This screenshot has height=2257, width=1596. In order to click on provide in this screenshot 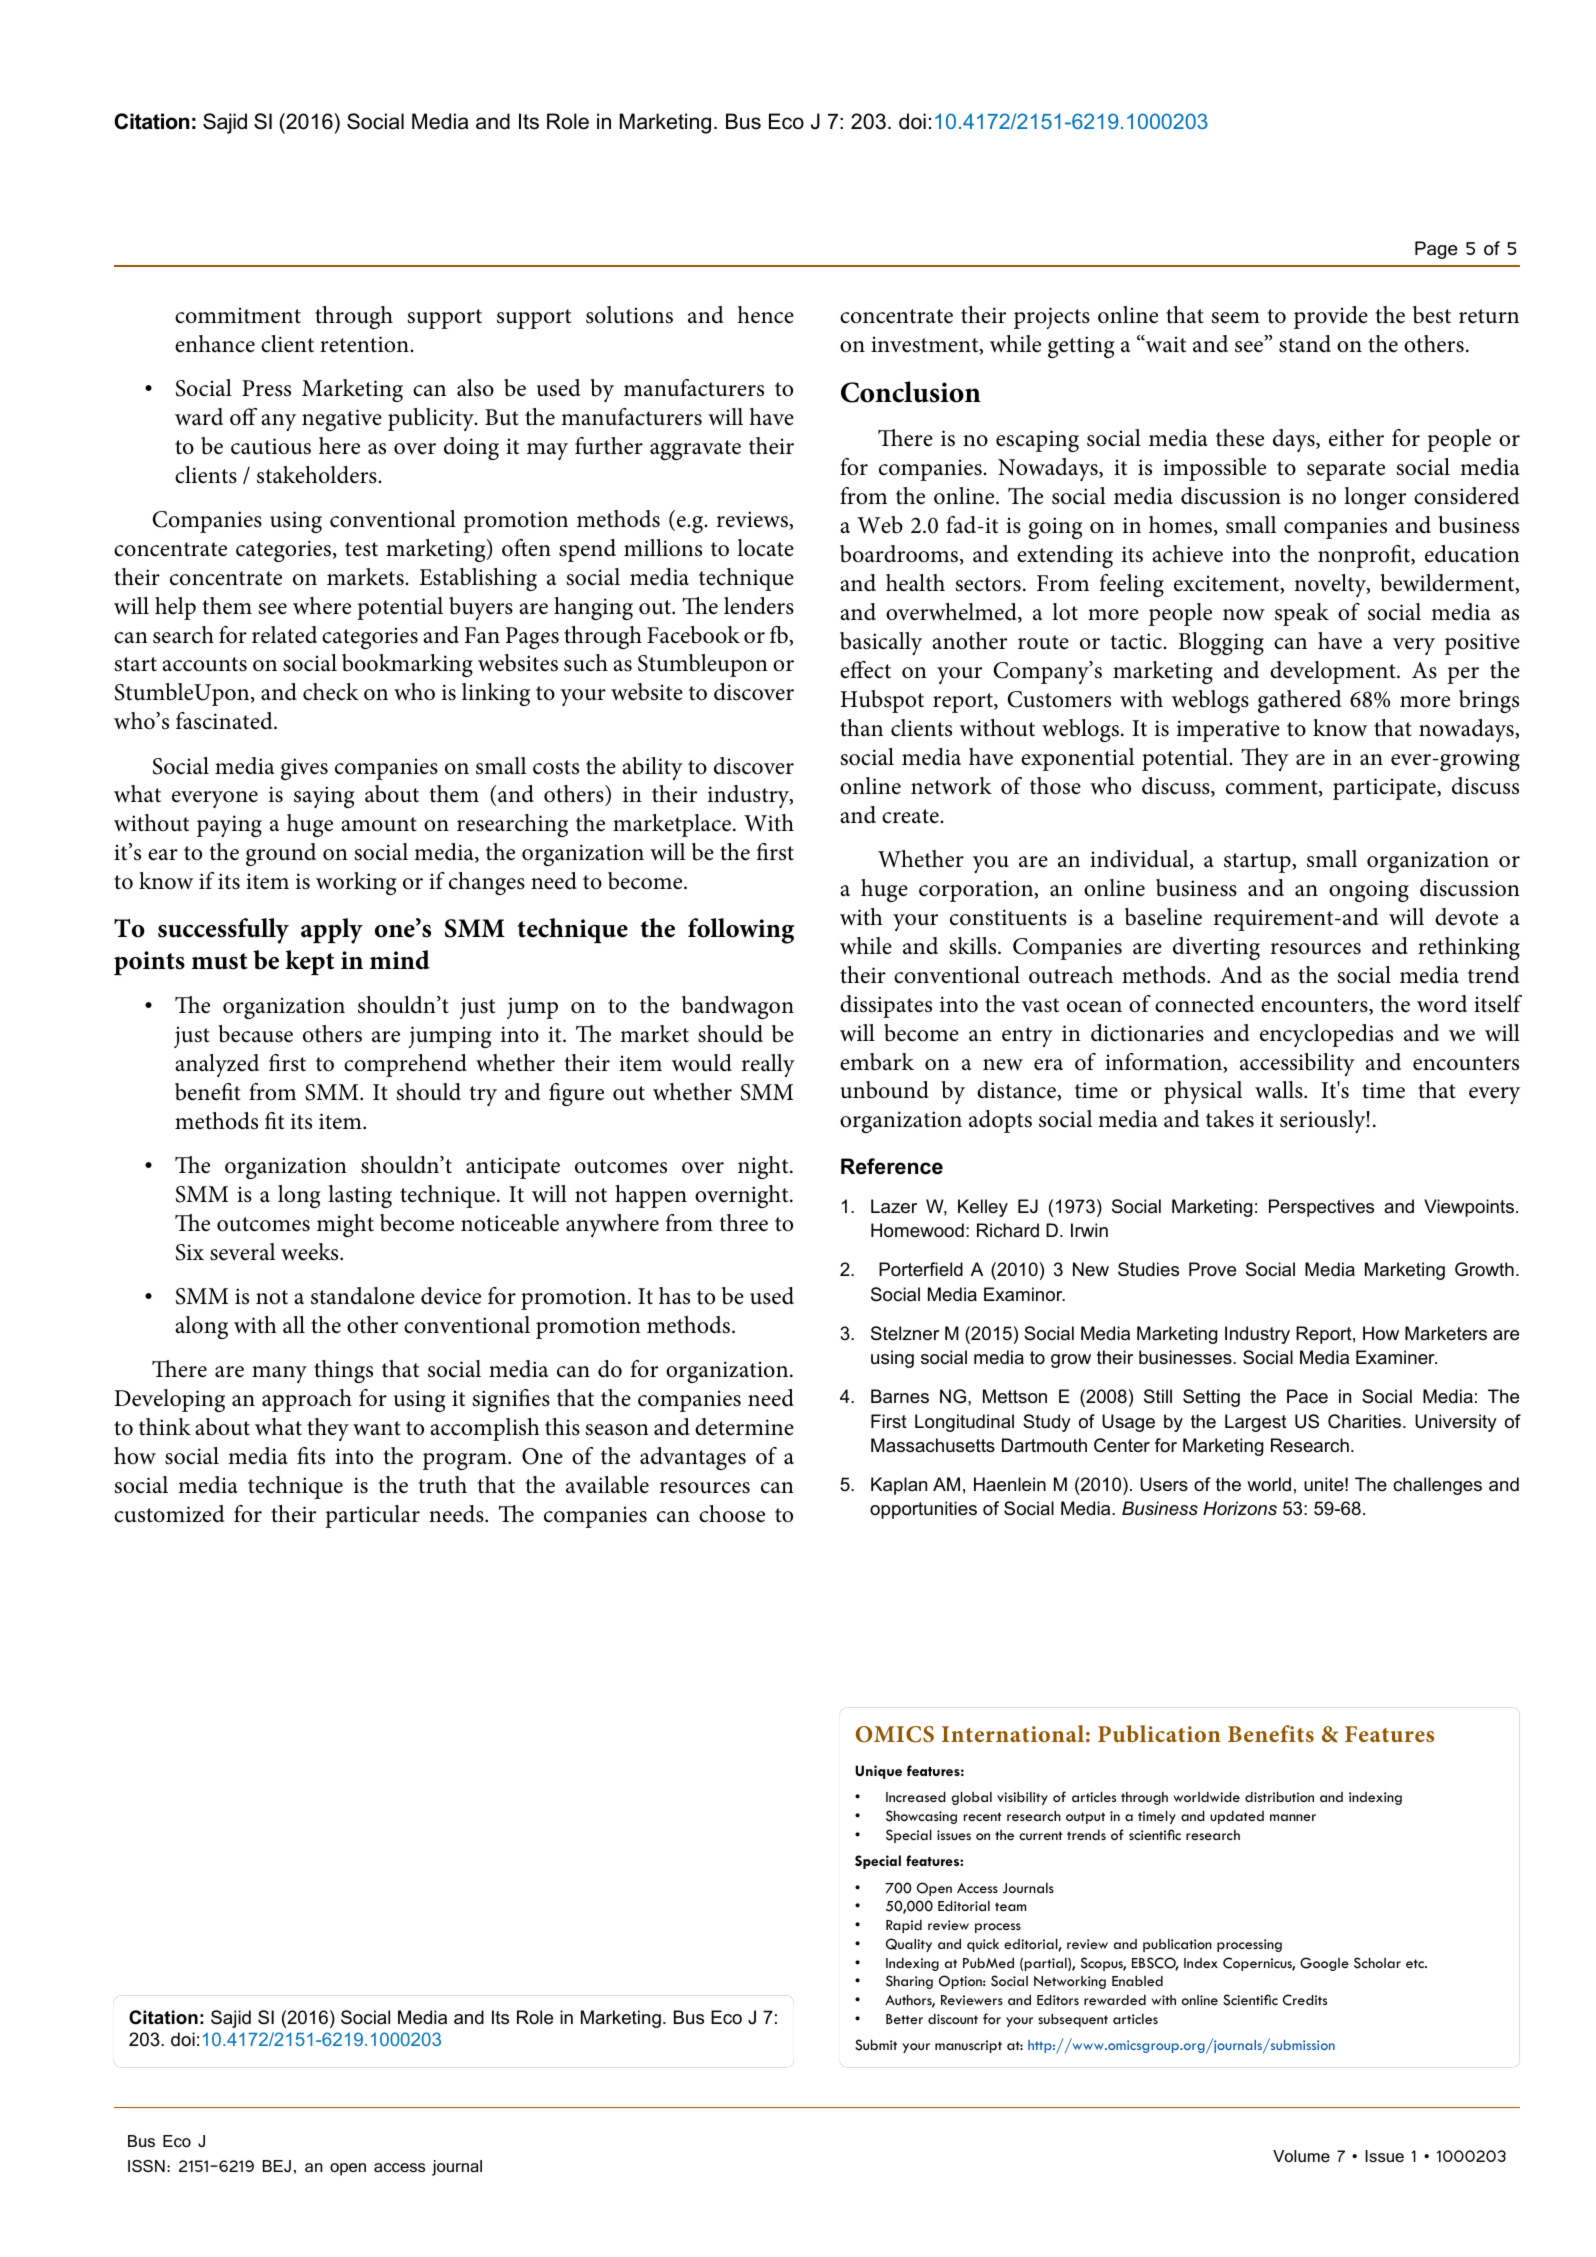, I will do `click(1331, 317)`.
